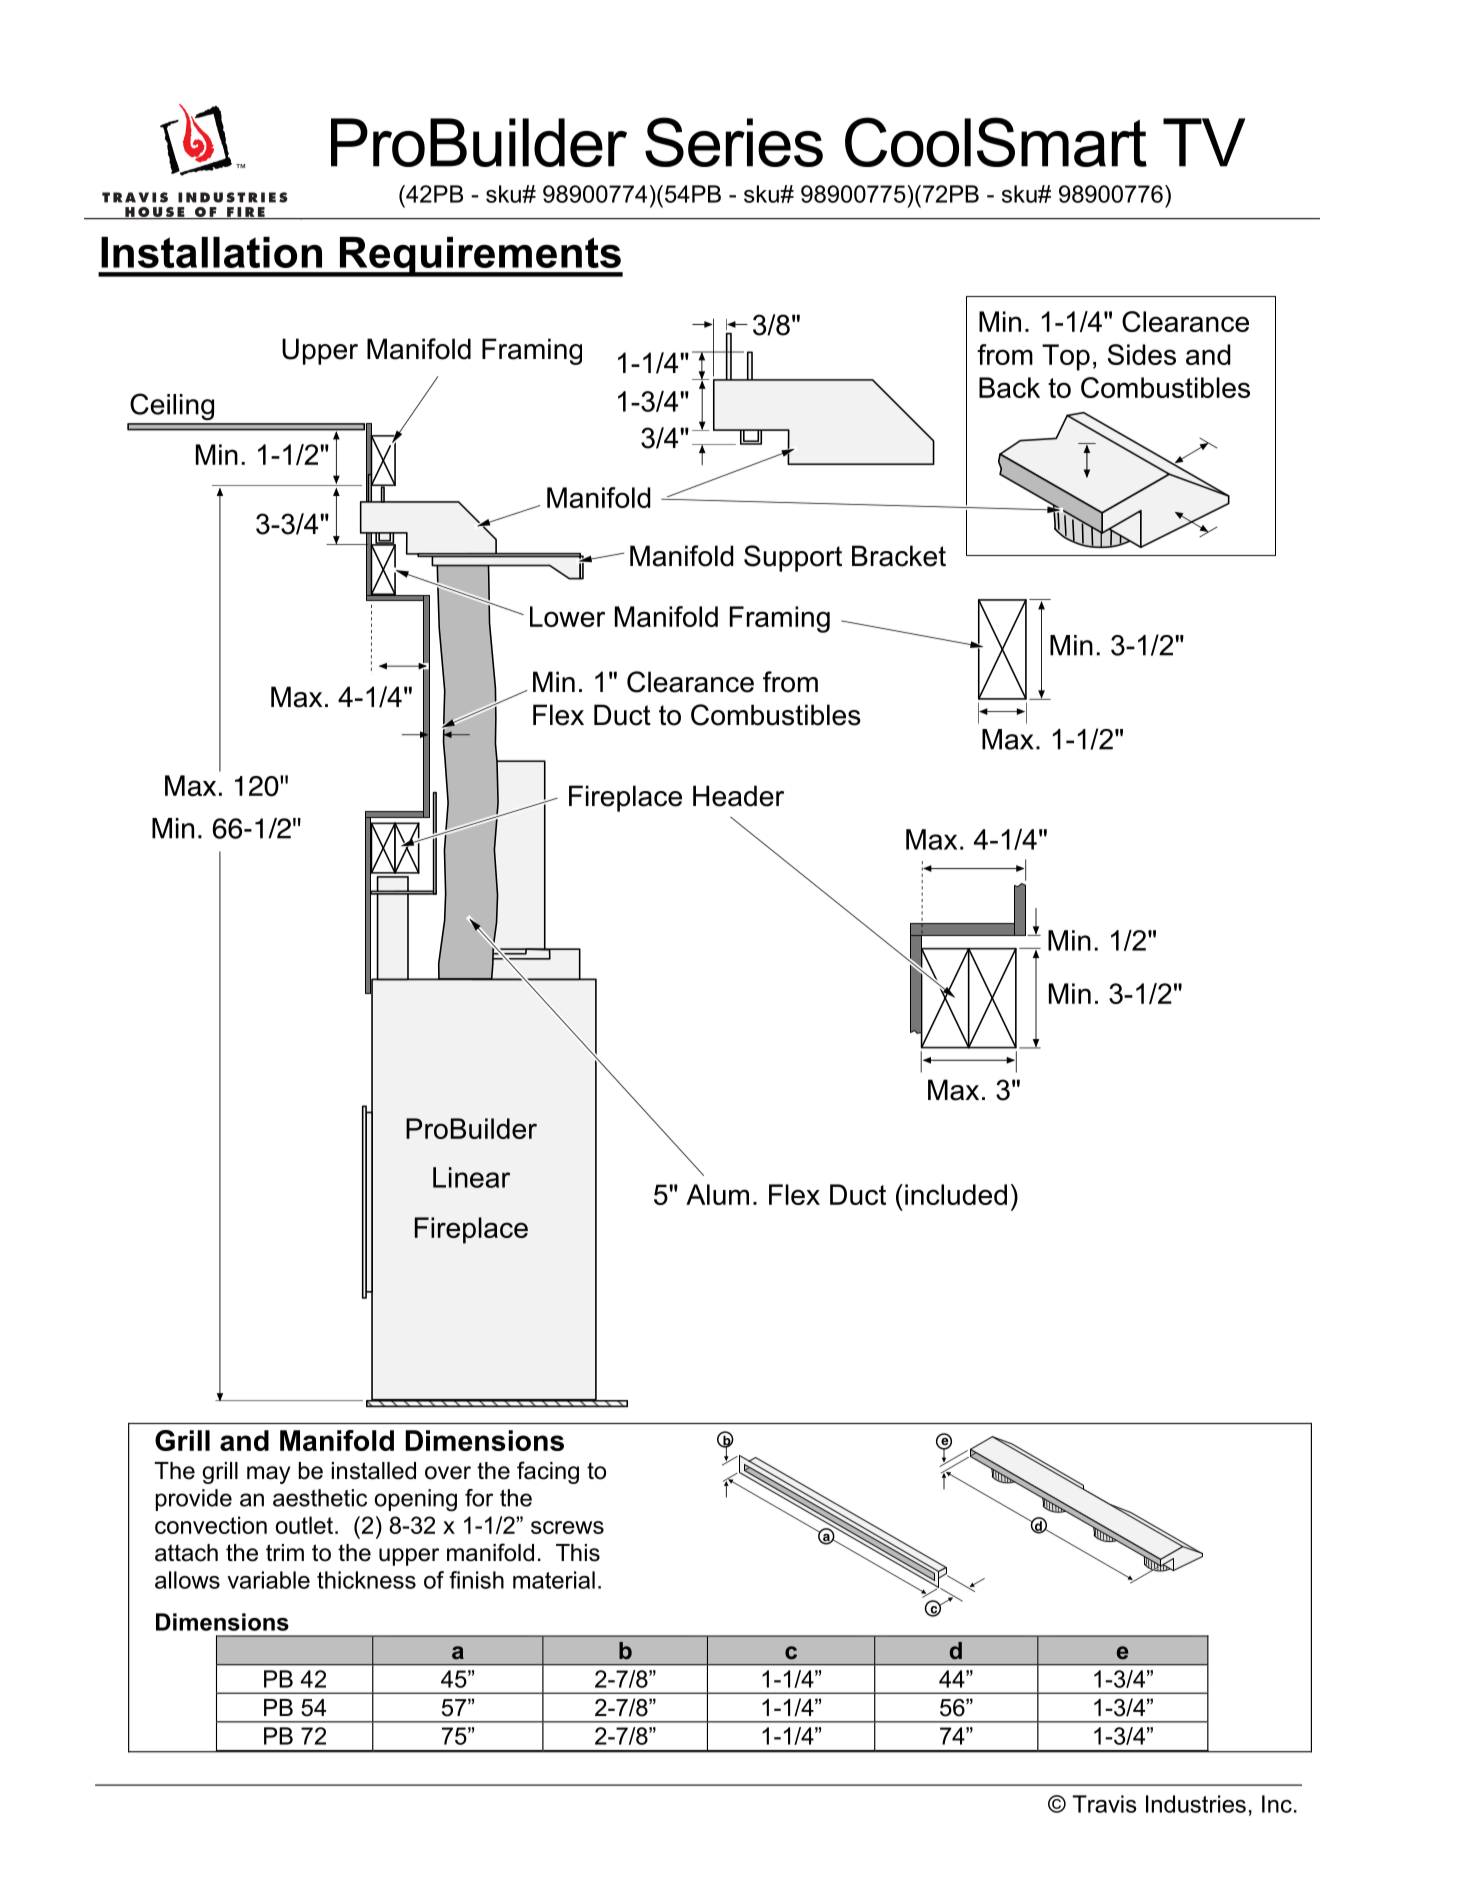  Describe the element at coordinates (1066, 357) in the screenshot. I see `Top` at that location.
